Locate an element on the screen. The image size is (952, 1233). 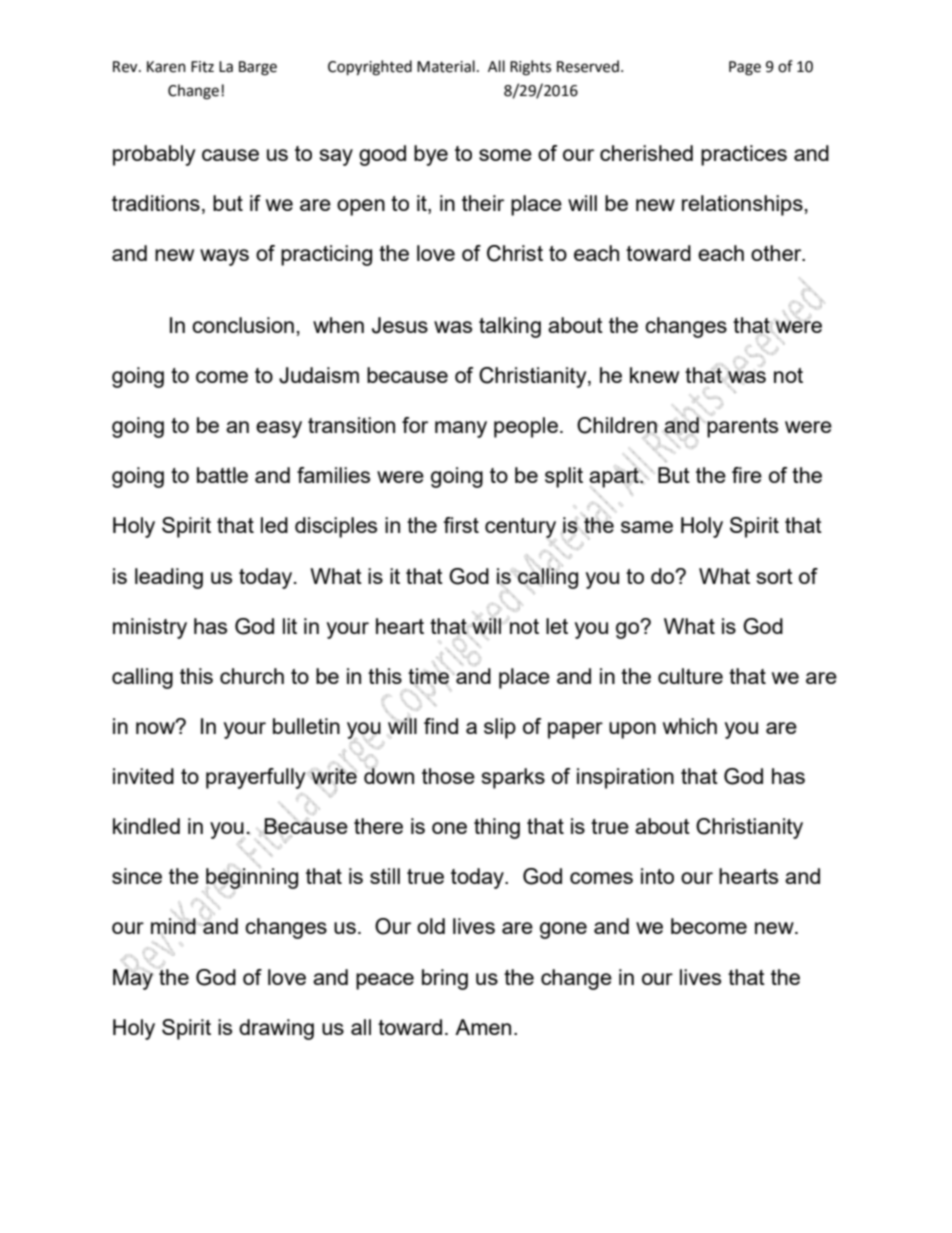
May is located at coordinates (133, 979).
